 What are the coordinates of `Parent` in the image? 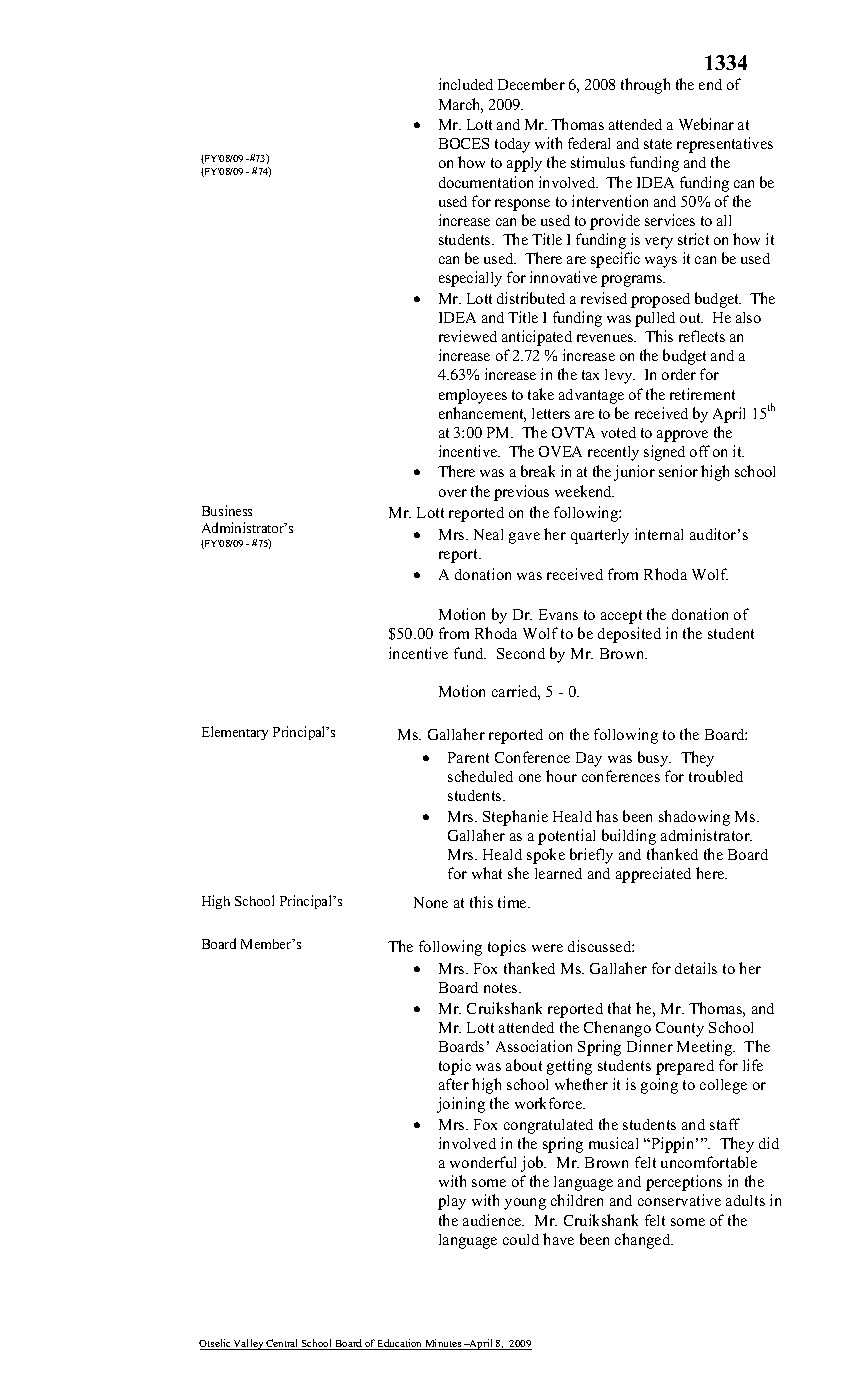 It's located at (468, 757).
